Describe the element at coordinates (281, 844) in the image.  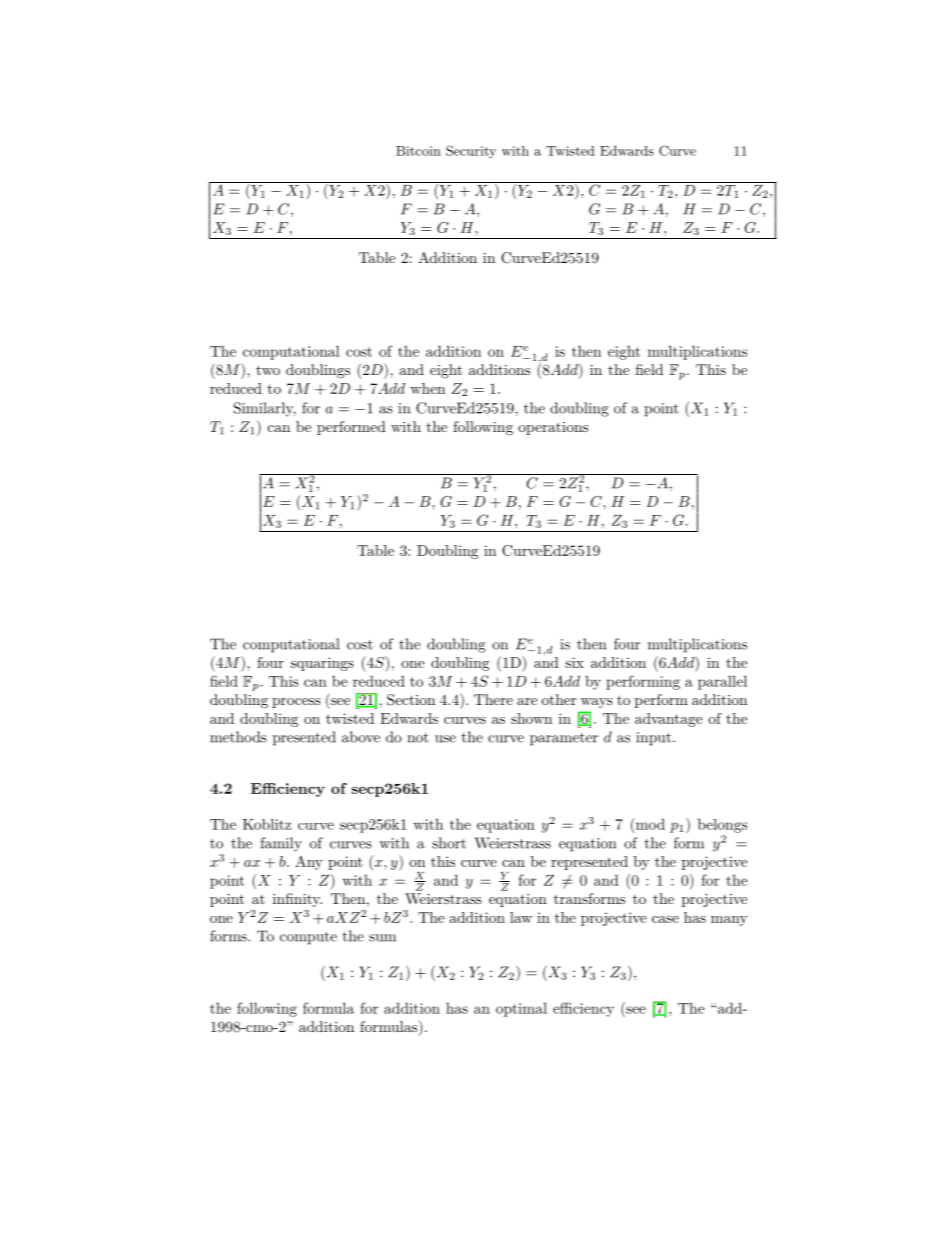
I see `family` at that location.
